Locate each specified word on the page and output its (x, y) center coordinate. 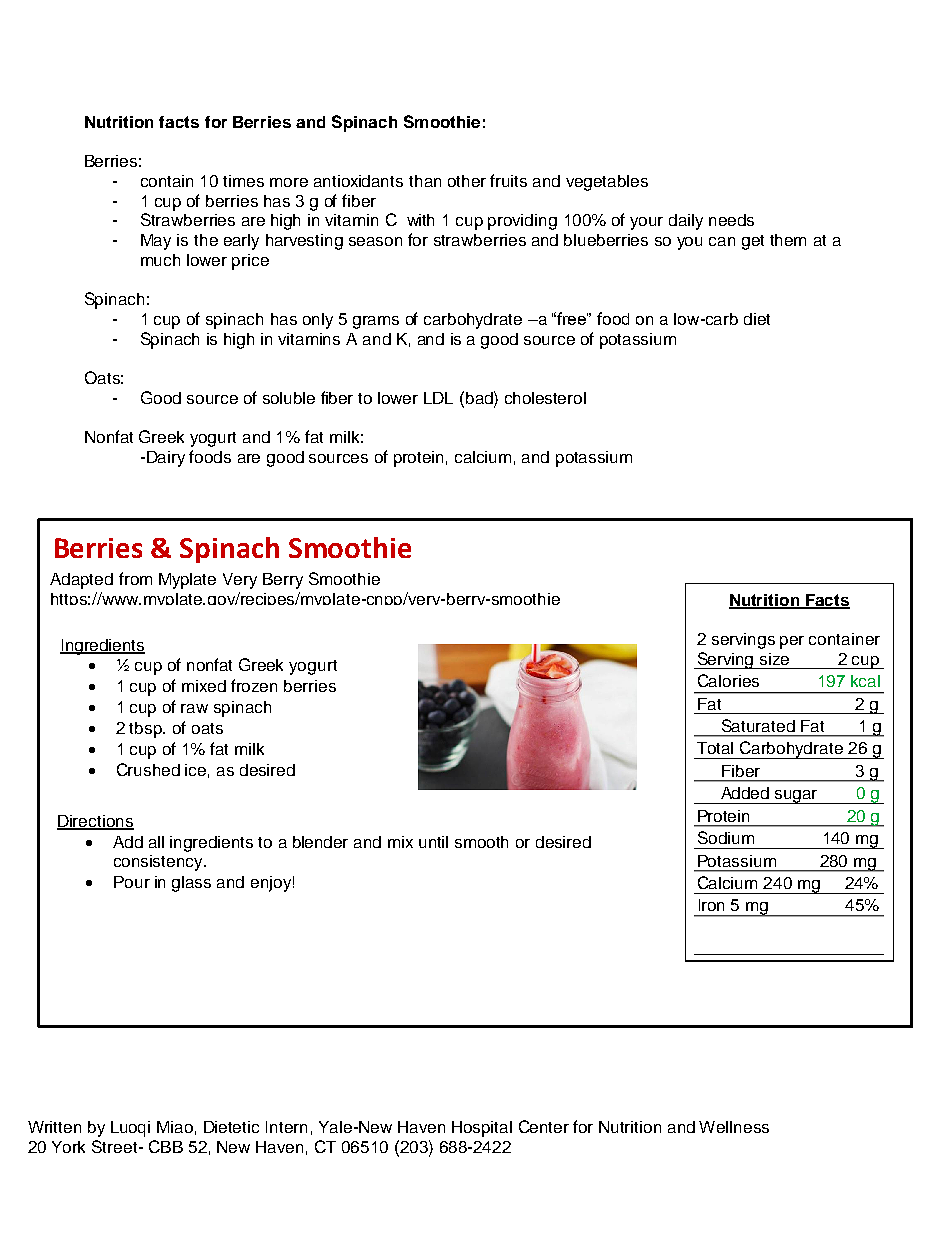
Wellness (734, 1127)
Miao (175, 1127)
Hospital (482, 1129)
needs (731, 220)
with (420, 220)
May (156, 242)
